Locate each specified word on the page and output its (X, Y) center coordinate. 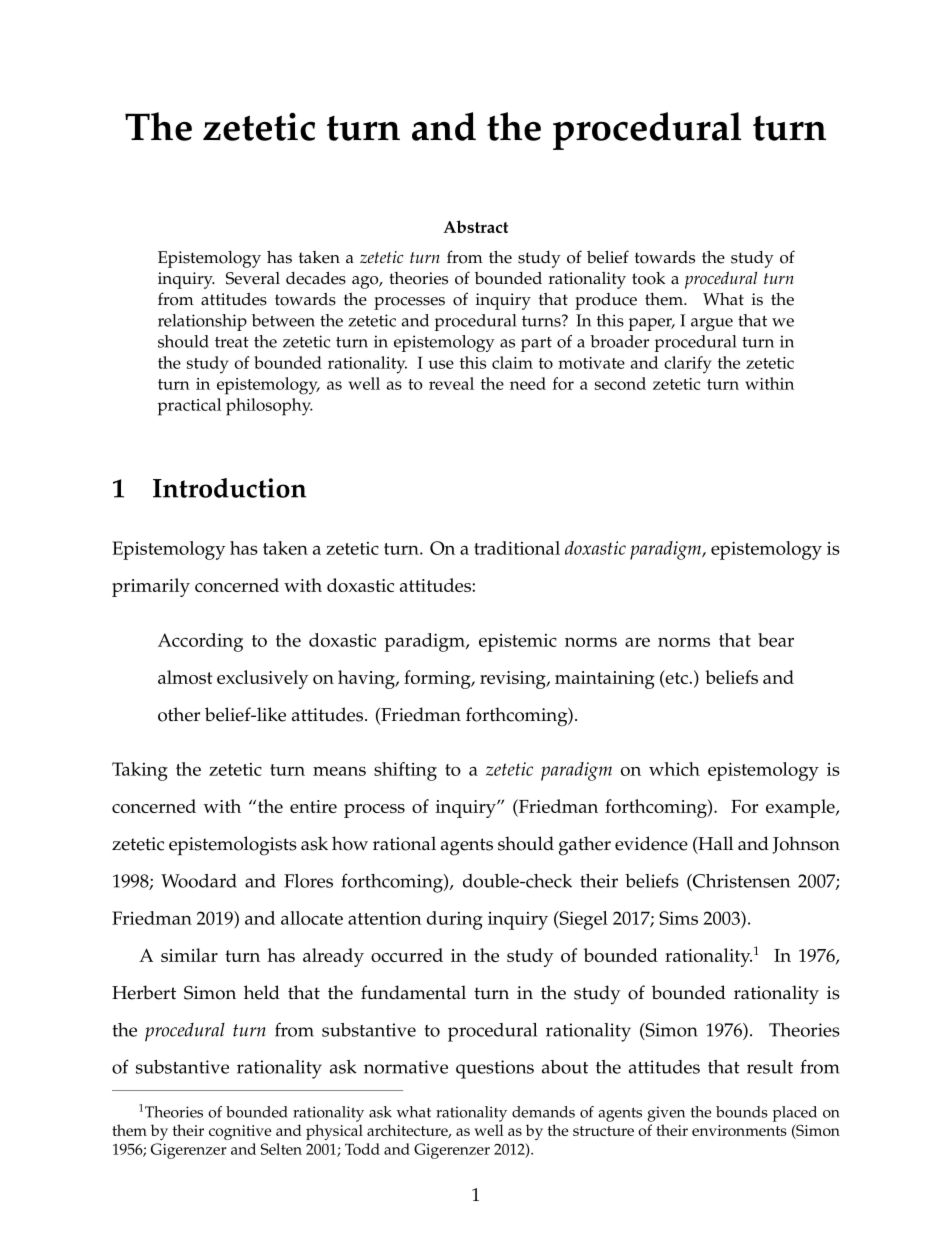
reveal (451, 383)
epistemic (518, 643)
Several (253, 278)
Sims (678, 918)
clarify (688, 365)
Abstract (475, 226)
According (200, 642)
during (455, 920)
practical (189, 407)
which (674, 769)
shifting (405, 771)
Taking (140, 771)
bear (776, 640)
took (648, 278)
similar (189, 955)
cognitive (240, 1132)
